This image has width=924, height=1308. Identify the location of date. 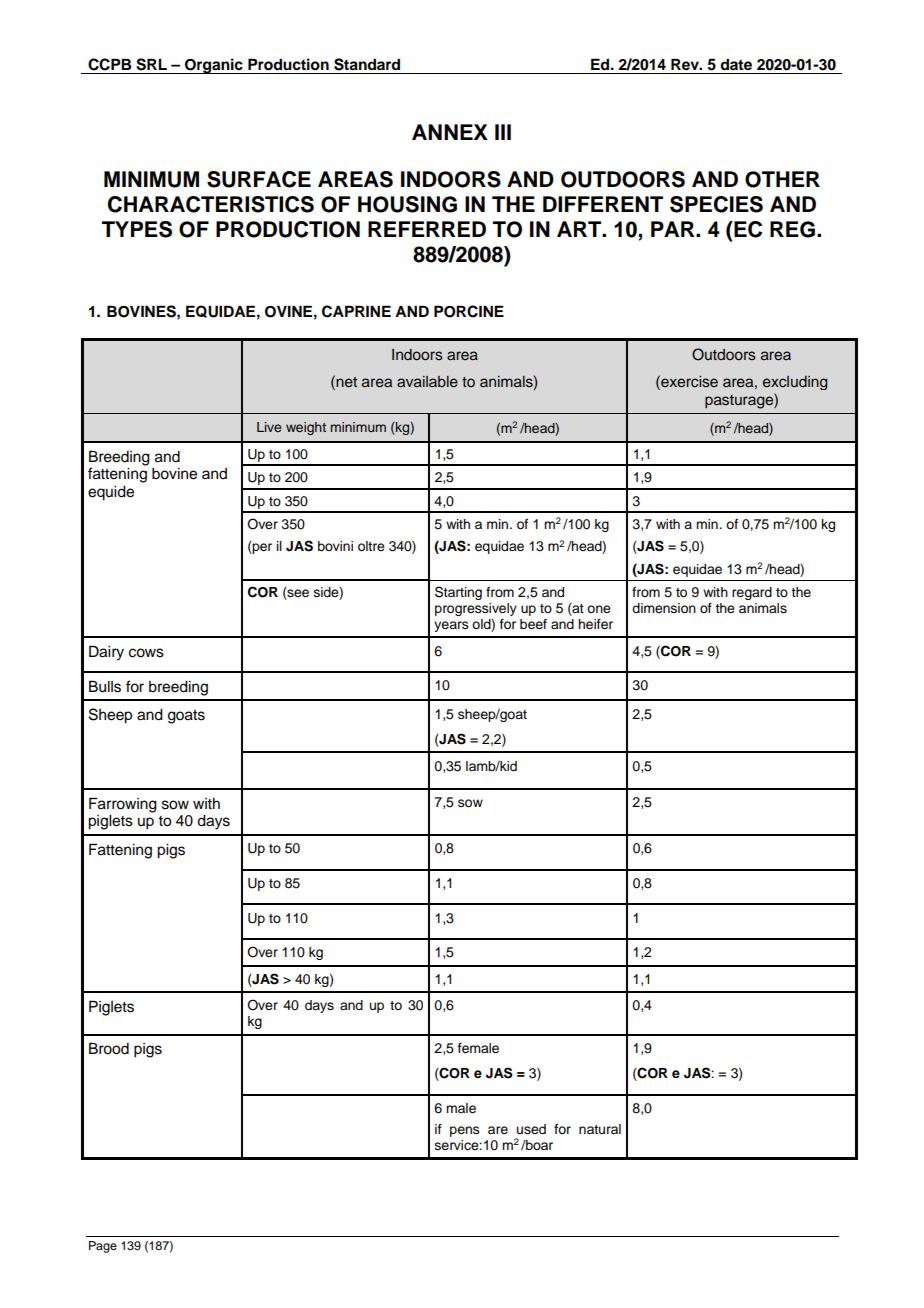
(736, 64).
